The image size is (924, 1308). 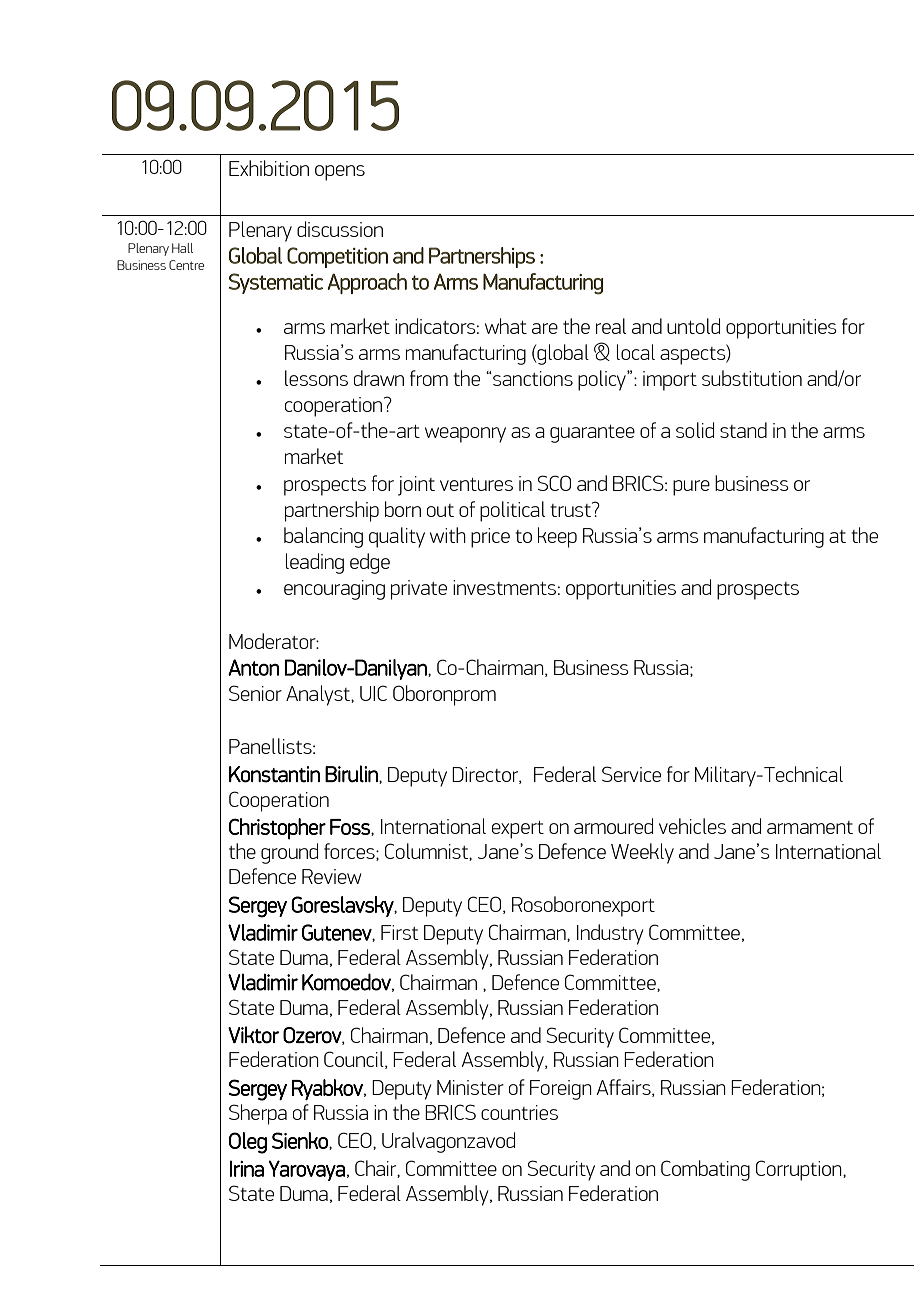 I want to click on stand, so click(x=743, y=430).
